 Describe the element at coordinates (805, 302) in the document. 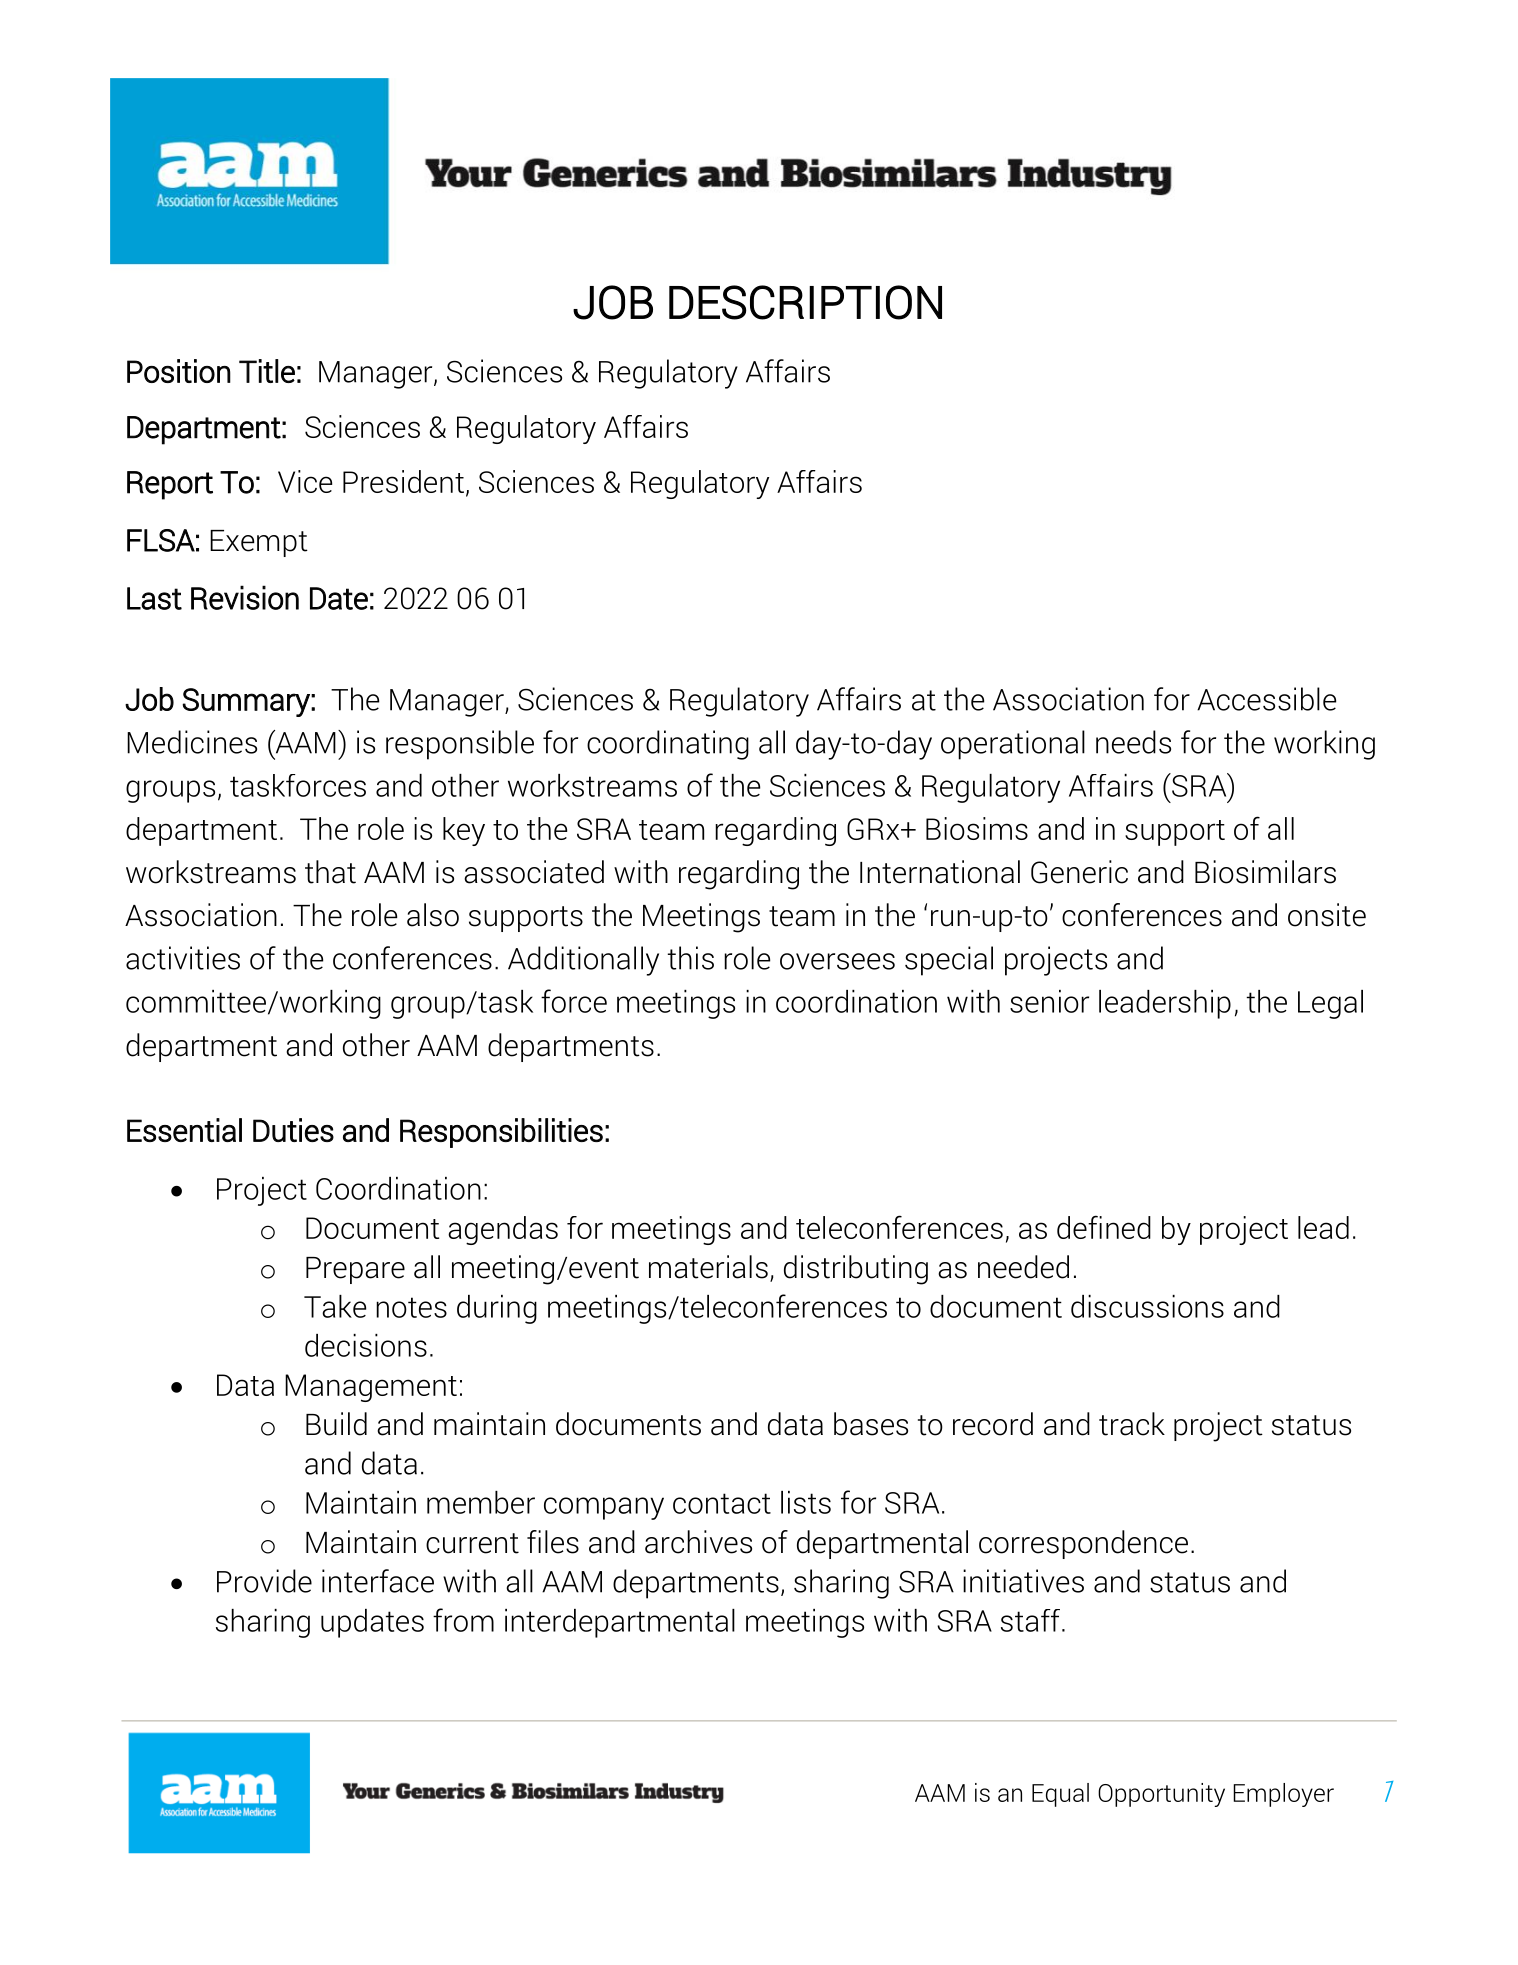

I see `DESCRIPTION` at that location.
